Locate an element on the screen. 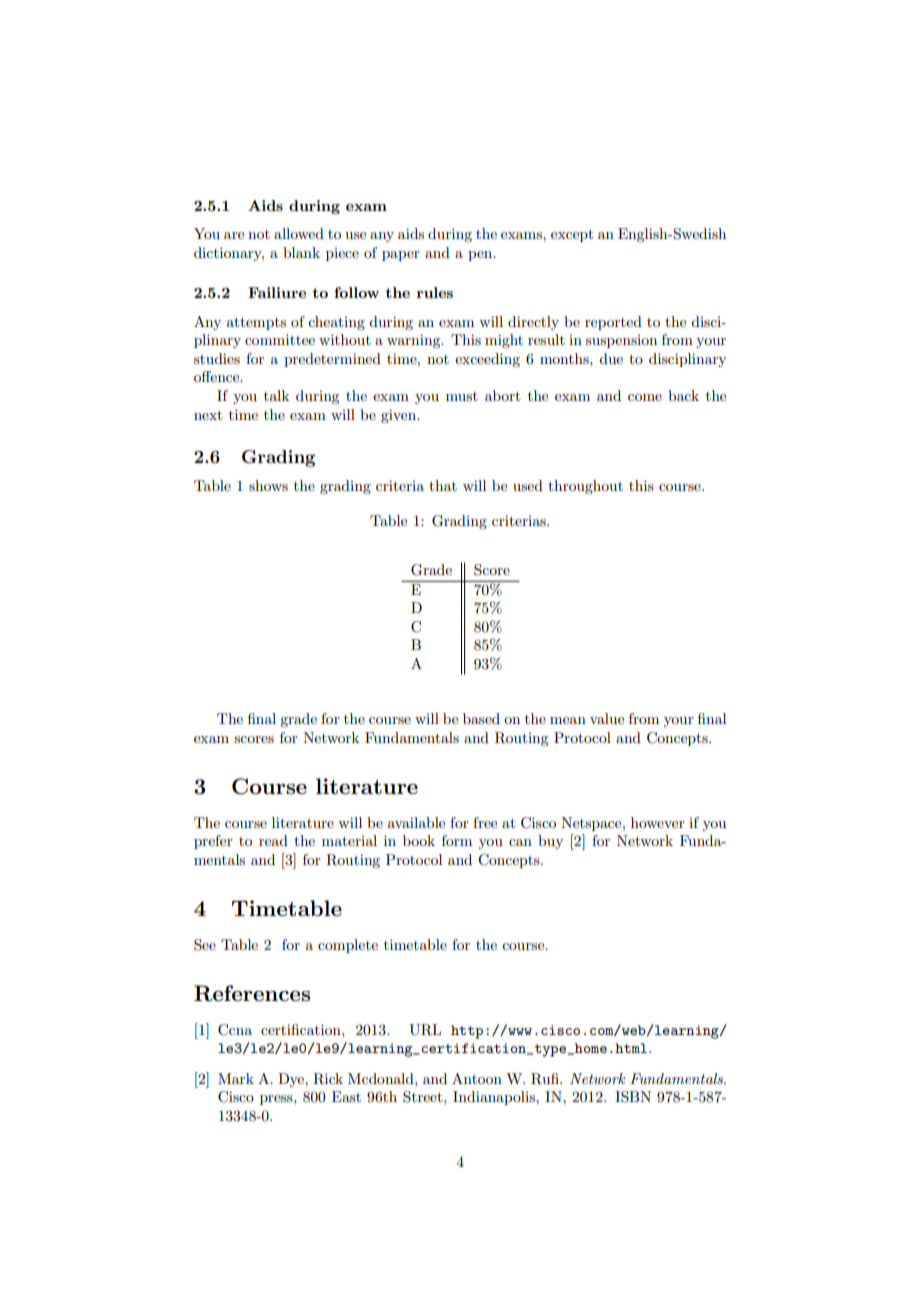 The height and width of the screenshot is (1308, 924). that is located at coordinates (443, 485).
